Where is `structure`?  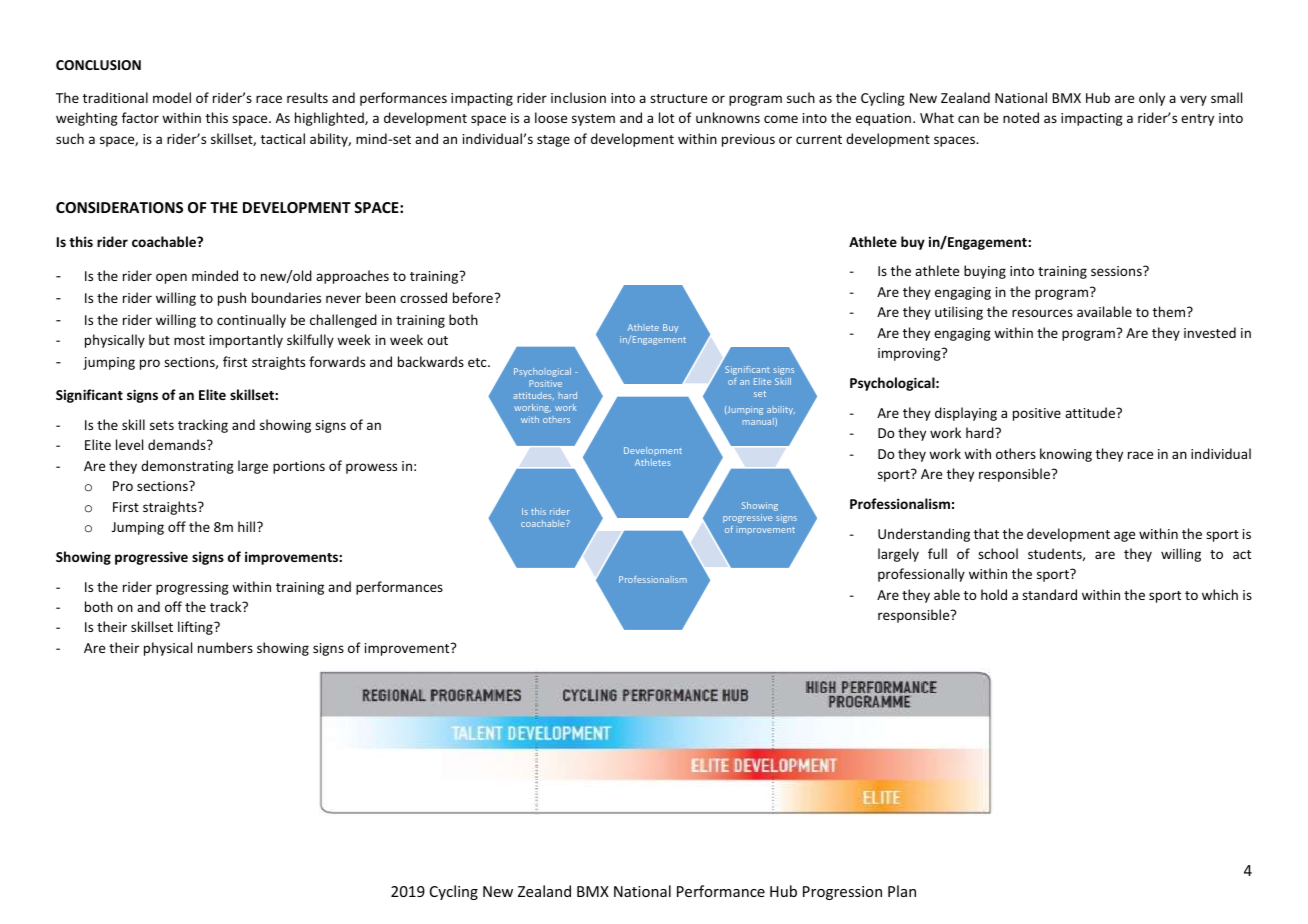 structure is located at coordinates (678, 98).
